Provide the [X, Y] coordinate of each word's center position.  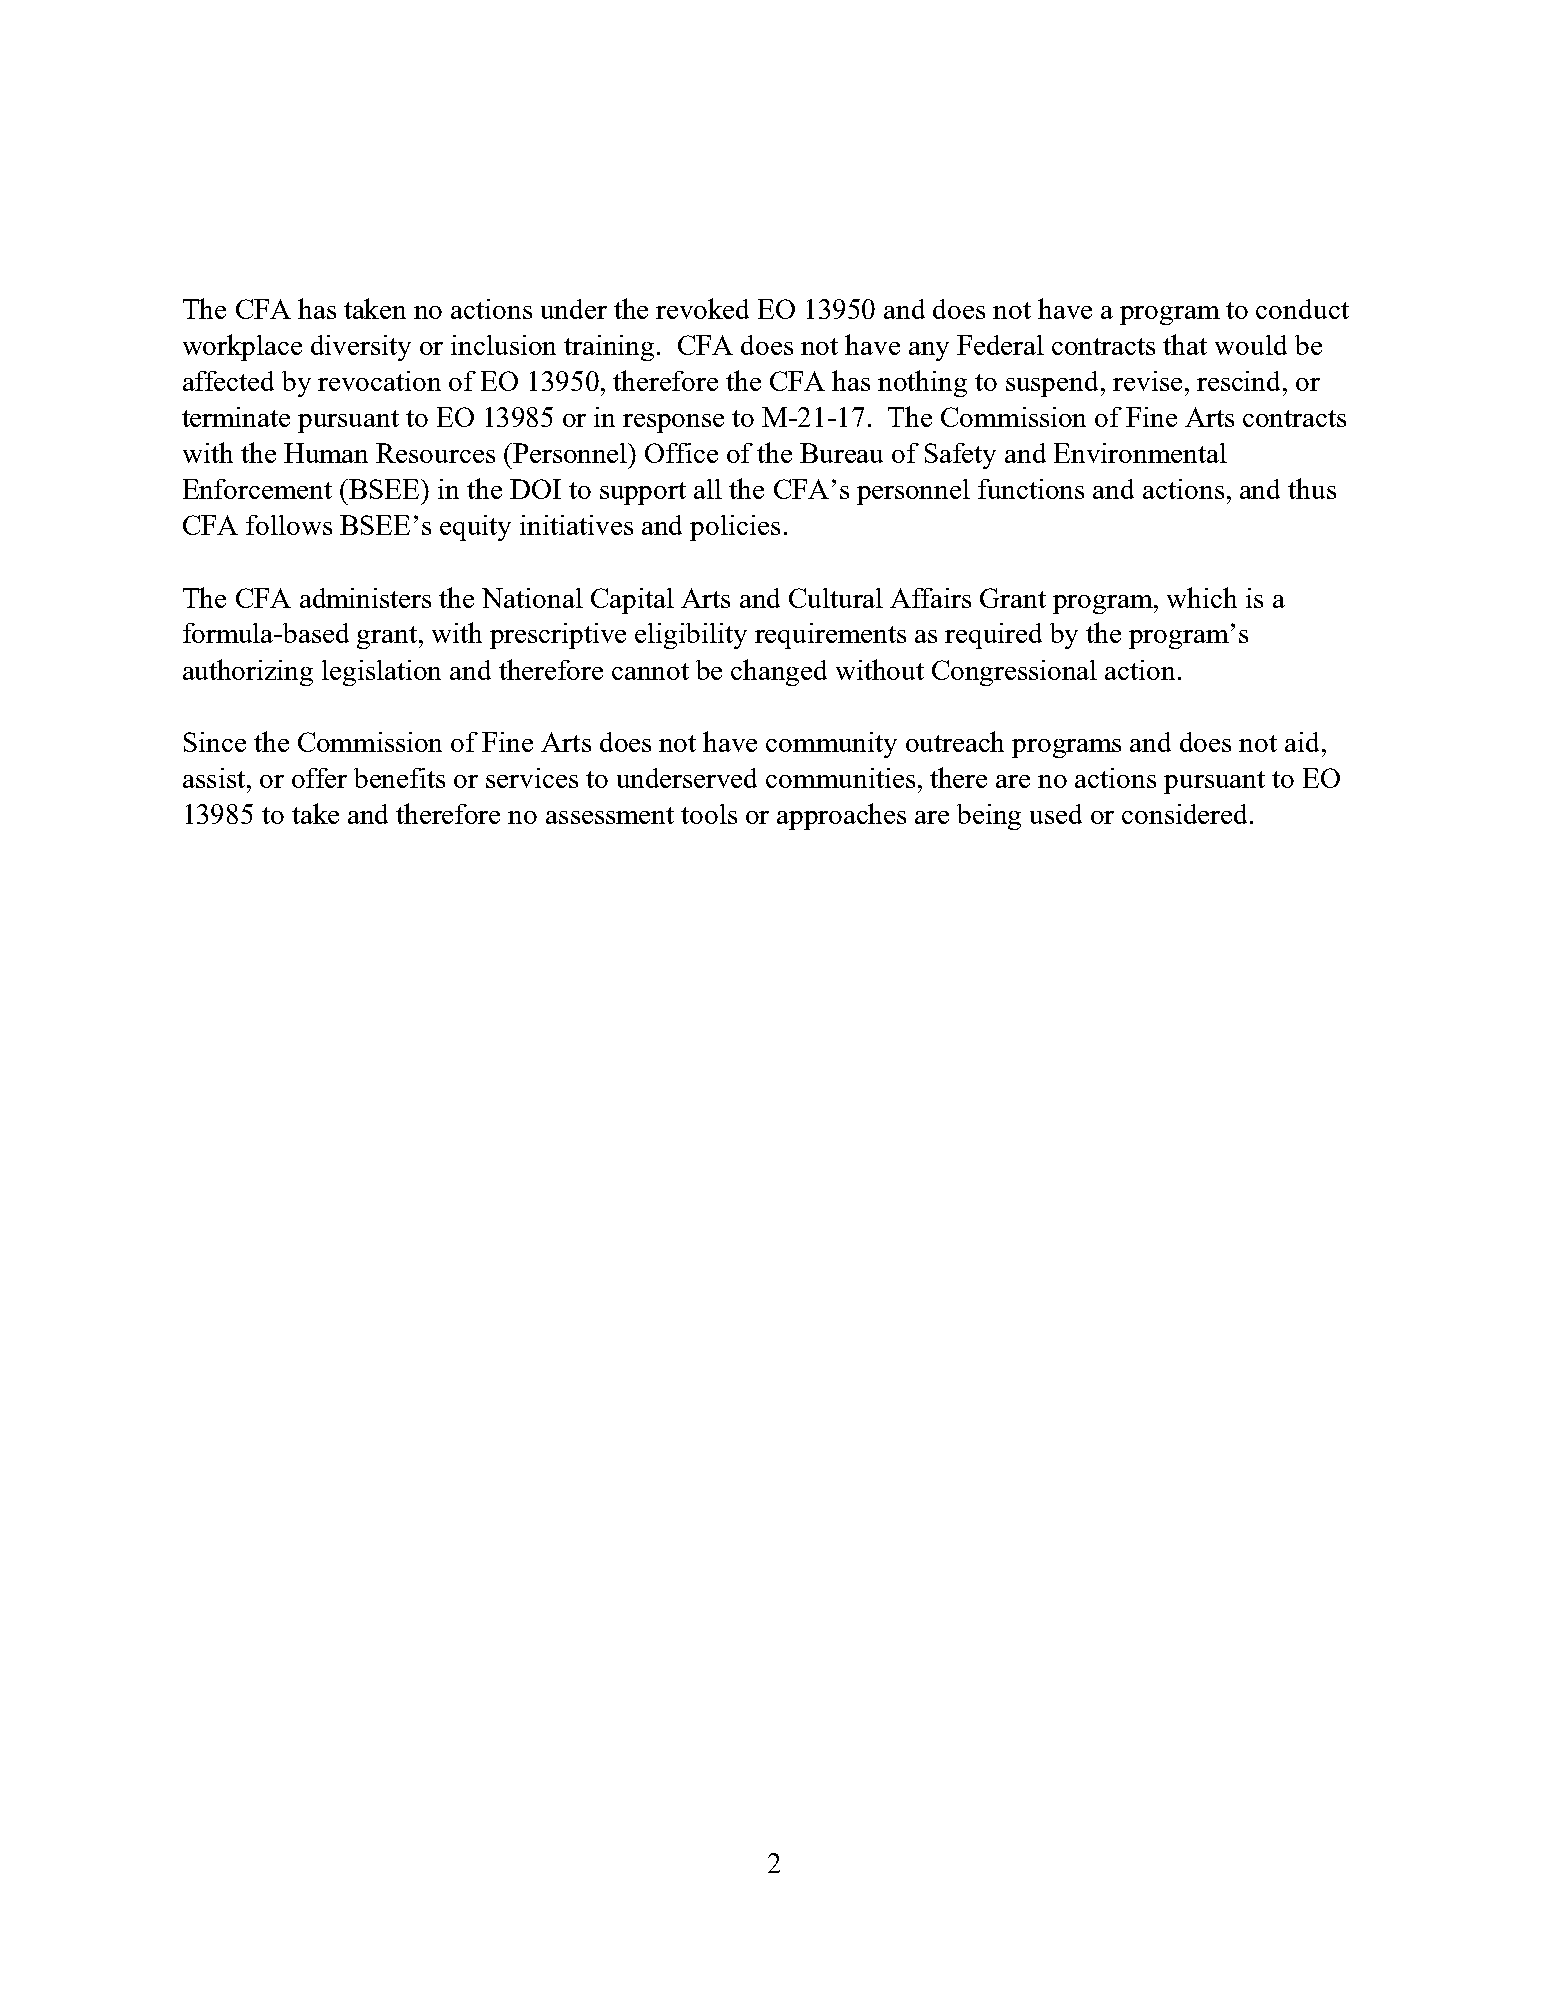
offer [319, 778]
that [1185, 344]
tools [709, 814]
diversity [361, 348]
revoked [702, 308]
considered [1186, 814]
